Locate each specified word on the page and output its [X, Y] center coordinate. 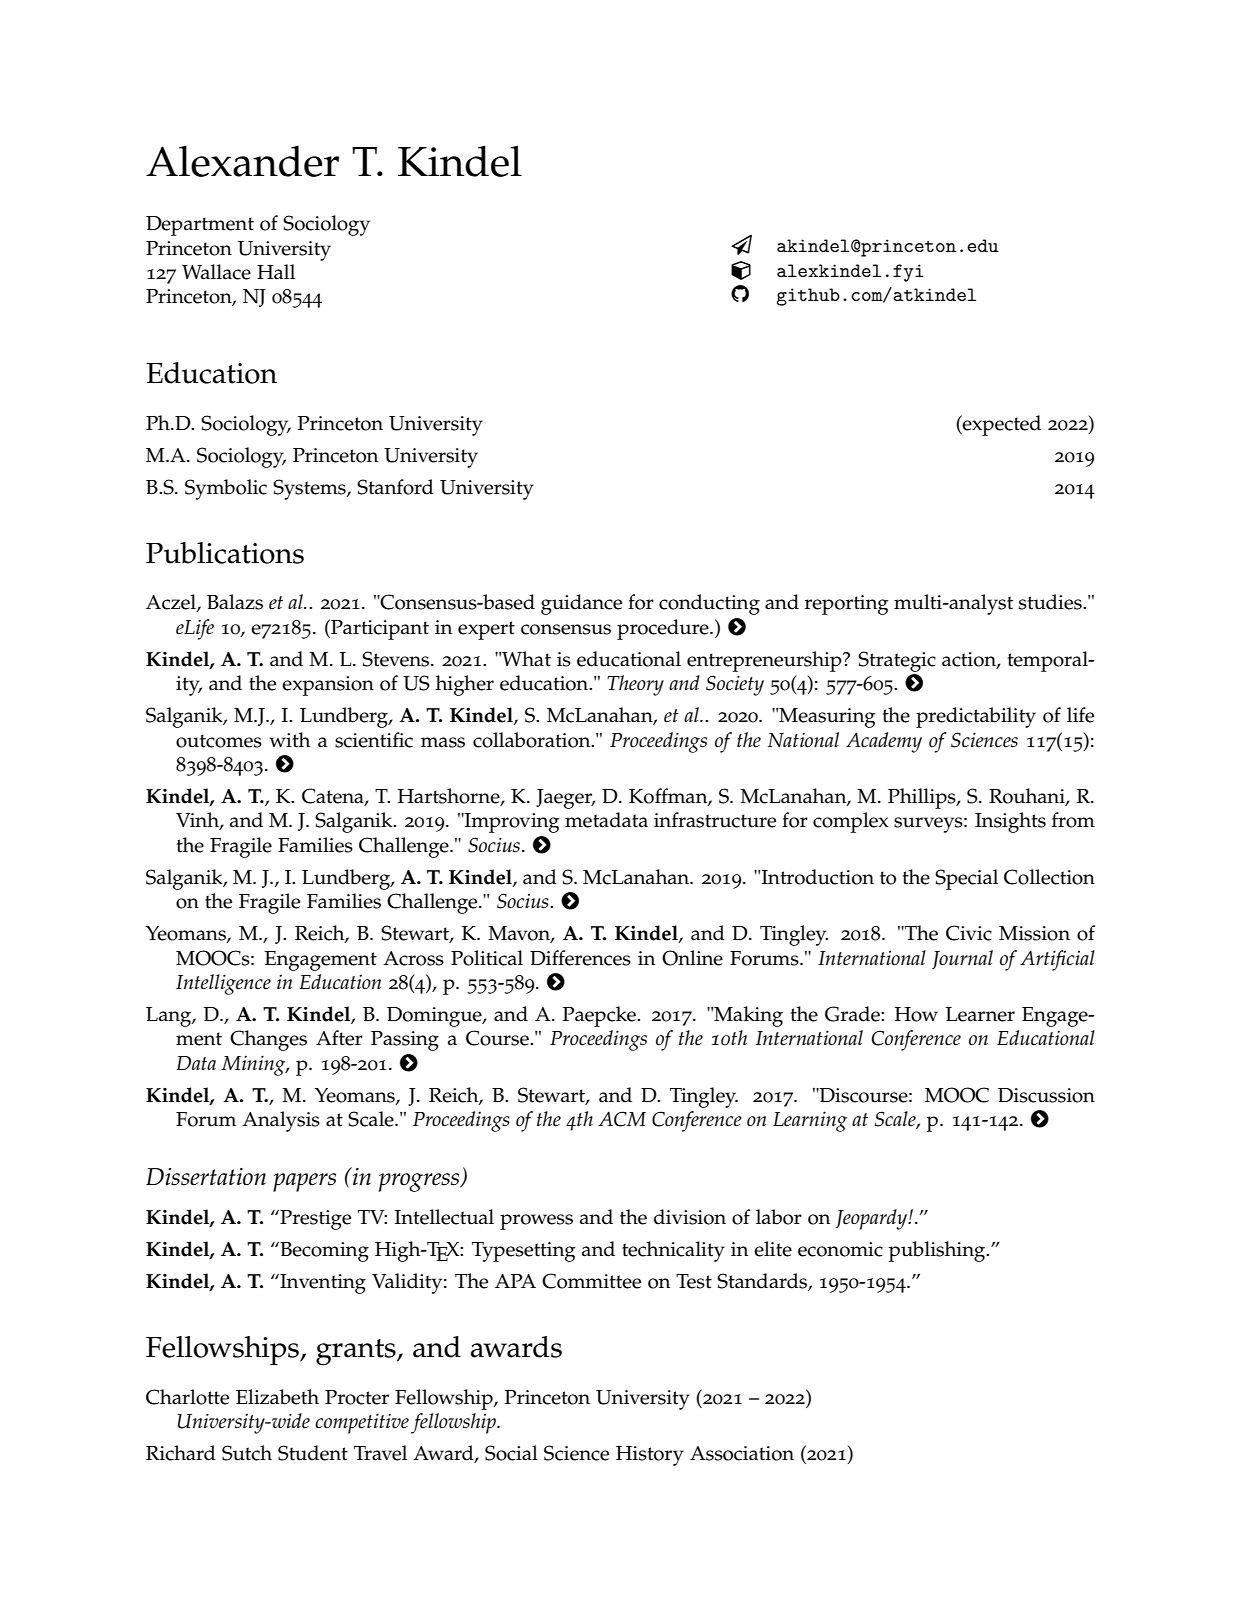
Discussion [1046, 1095]
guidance [581, 604]
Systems [310, 489]
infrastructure [715, 820]
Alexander [242, 161]
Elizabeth [277, 1397]
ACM [622, 1119]
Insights [1010, 822]
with [289, 740]
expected [1001, 425]
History [650, 1456]
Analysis [281, 1121]
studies [1051, 602]
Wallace [216, 272]
